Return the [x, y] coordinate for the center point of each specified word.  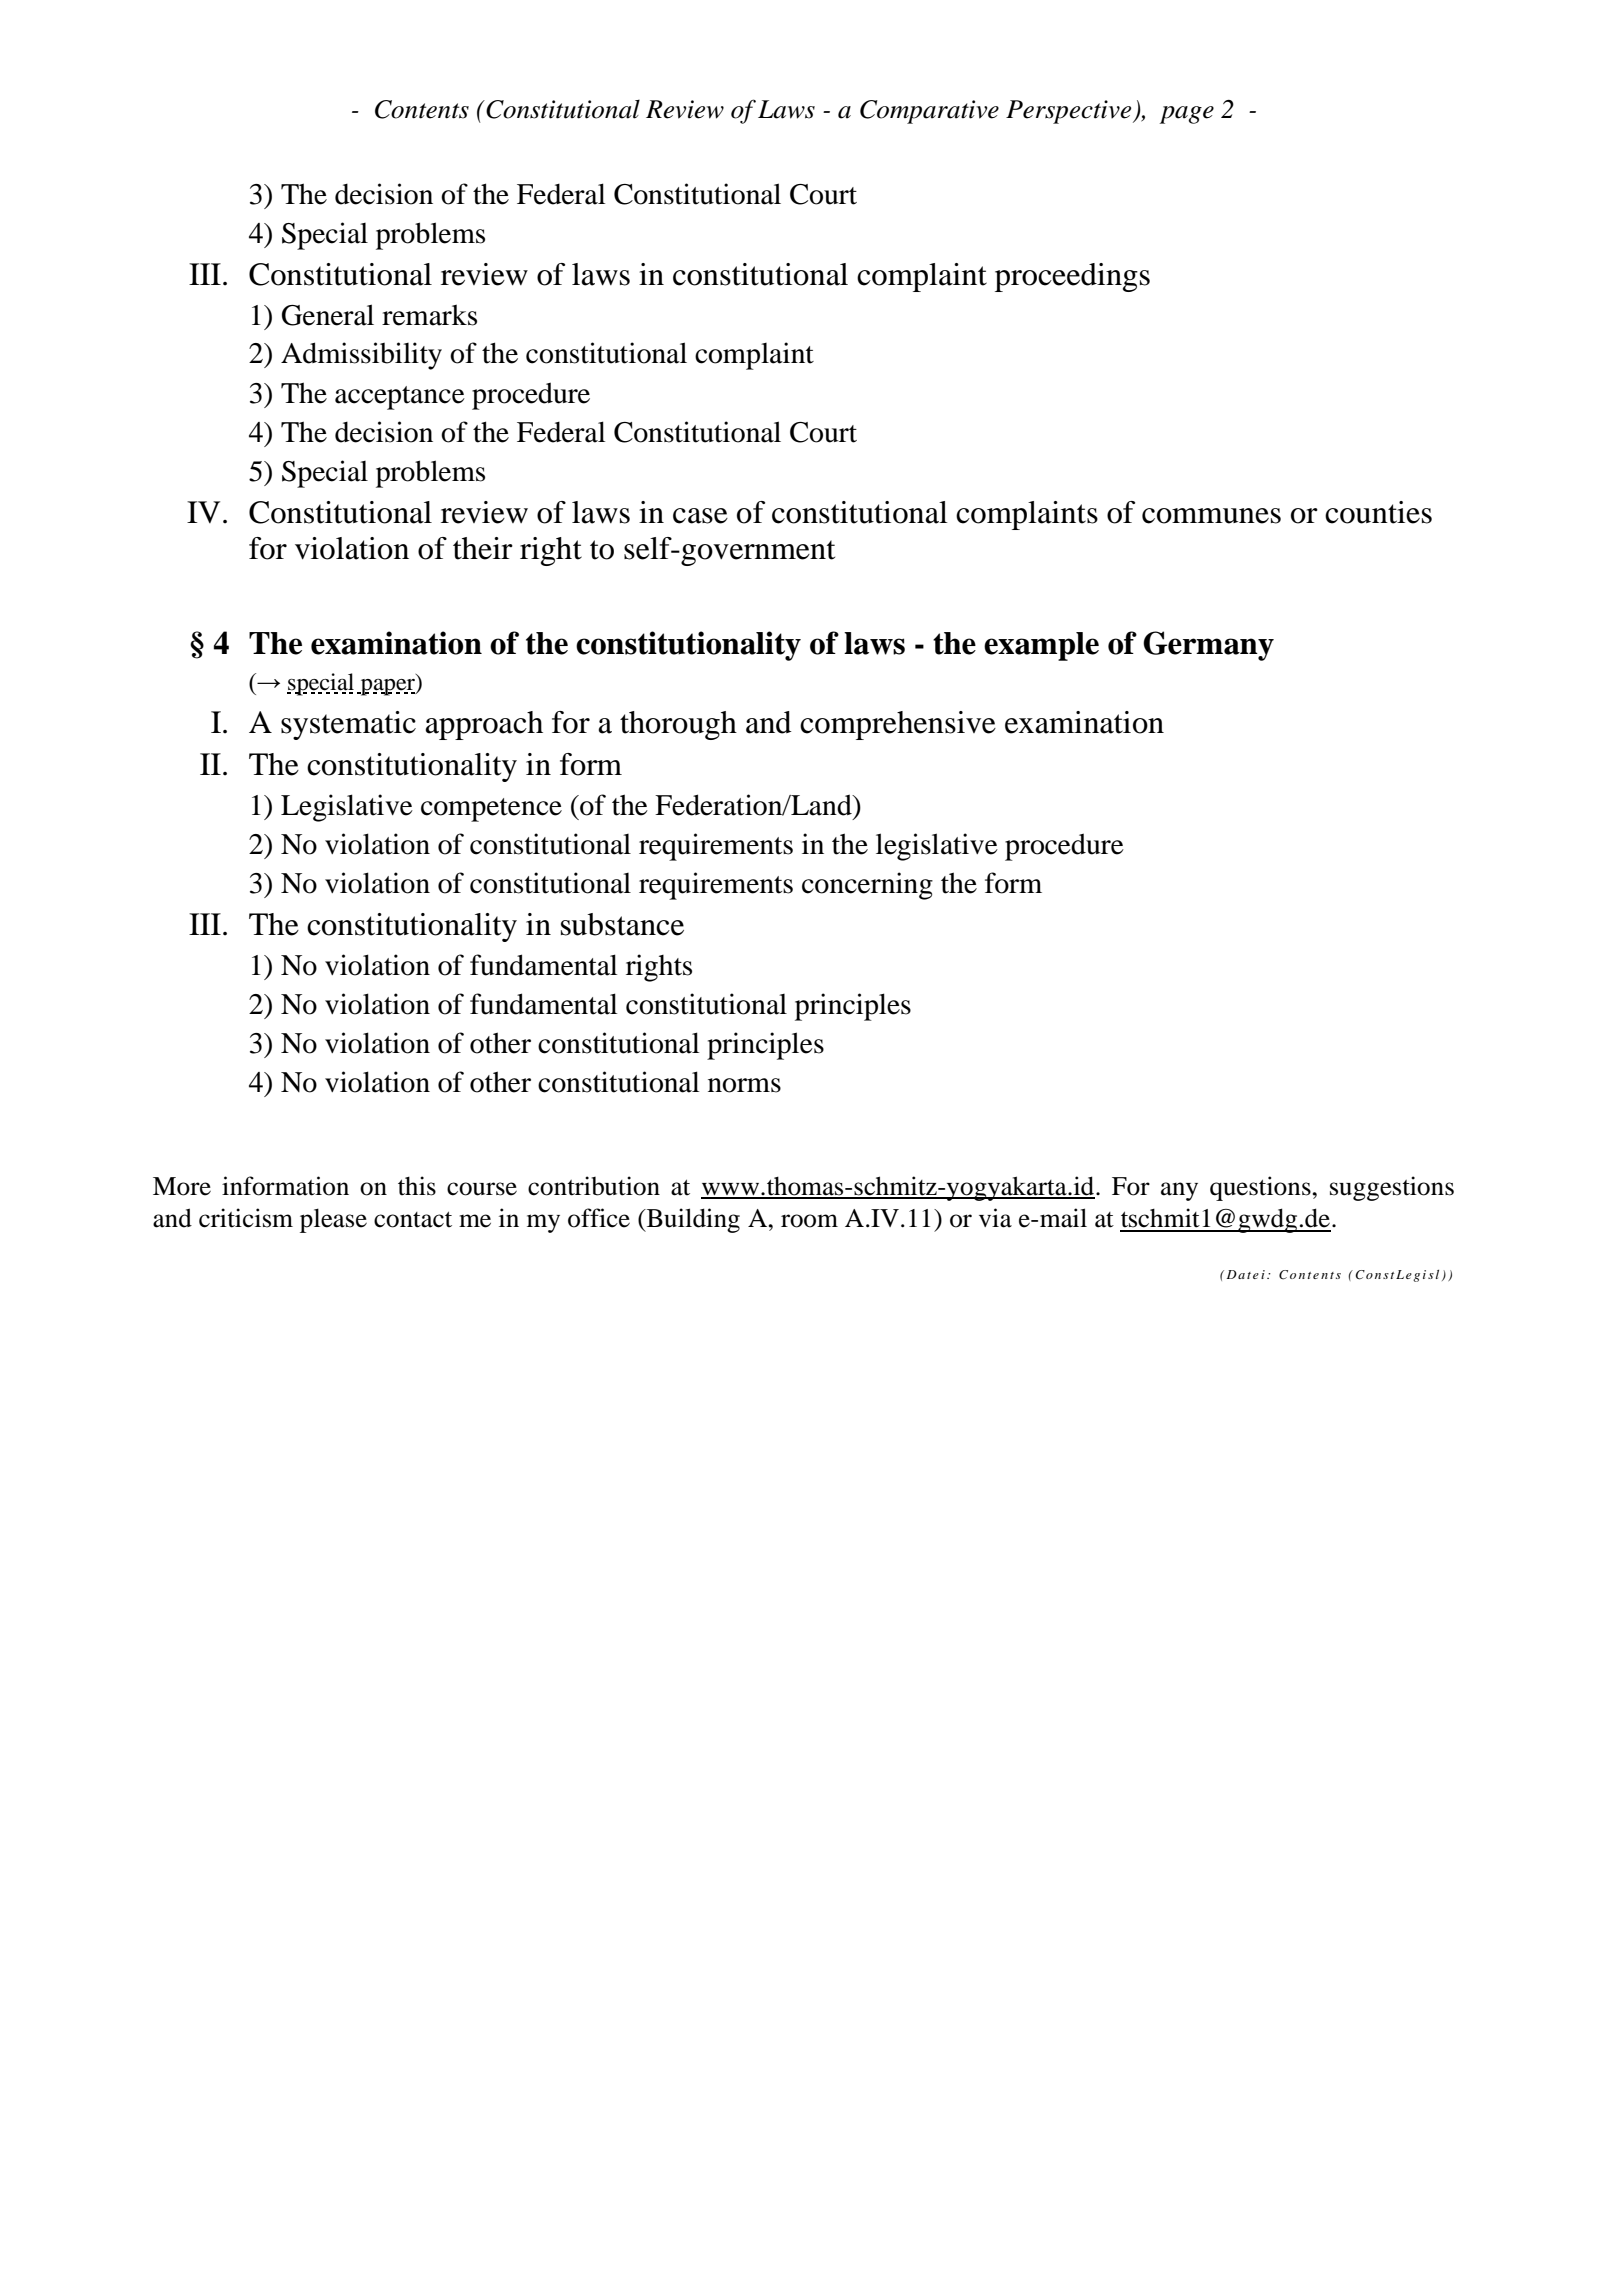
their [483, 548]
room [809, 1221]
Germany [1208, 646]
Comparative [929, 112]
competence [491, 810]
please [333, 1220]
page [1186, 115]
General [328, 315]
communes [1211, 516]
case [700, 516]
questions [1261, 1188]
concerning [867, 886]
